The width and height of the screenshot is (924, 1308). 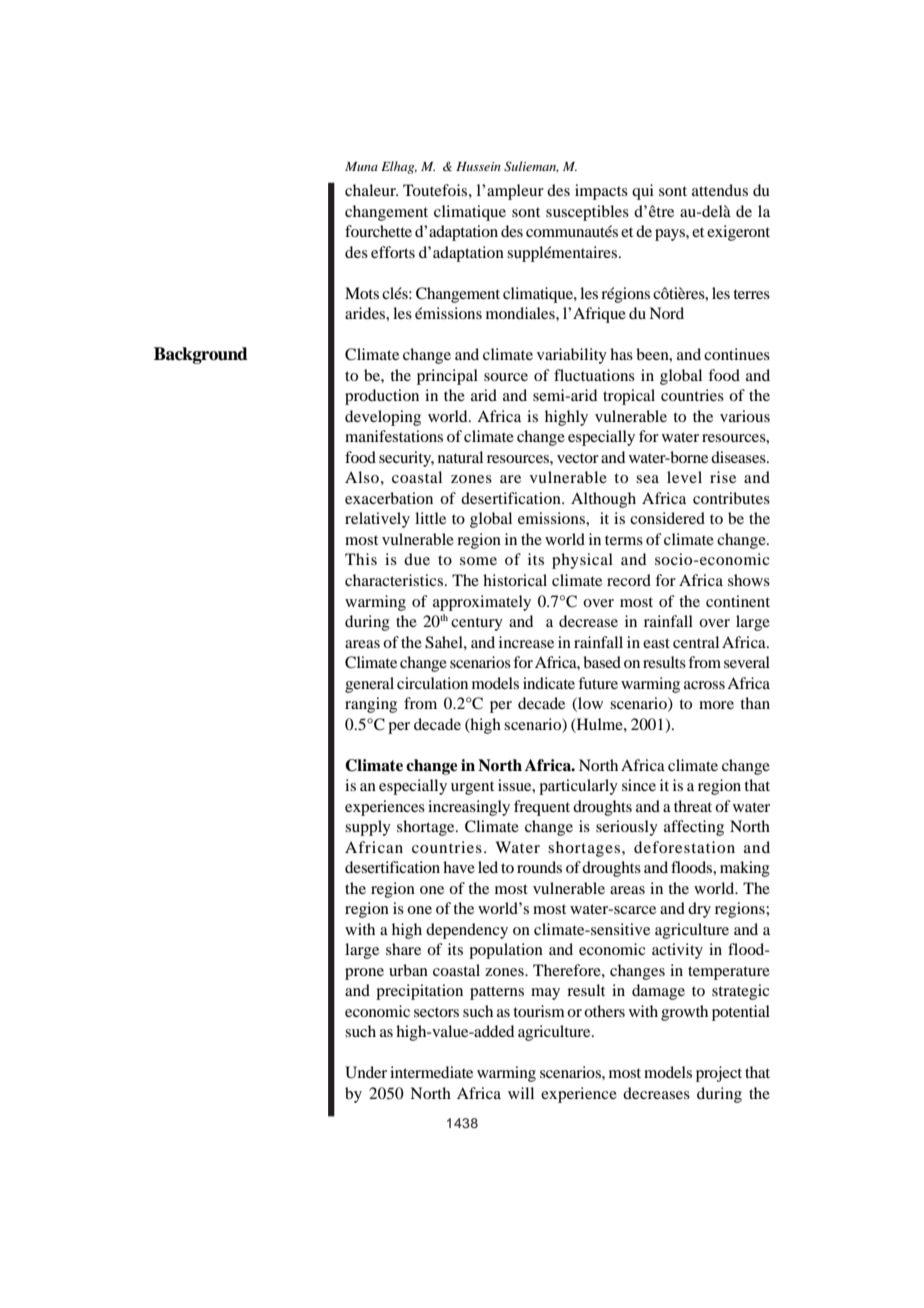 I want to click on qui, so click(x=643, y=192).
